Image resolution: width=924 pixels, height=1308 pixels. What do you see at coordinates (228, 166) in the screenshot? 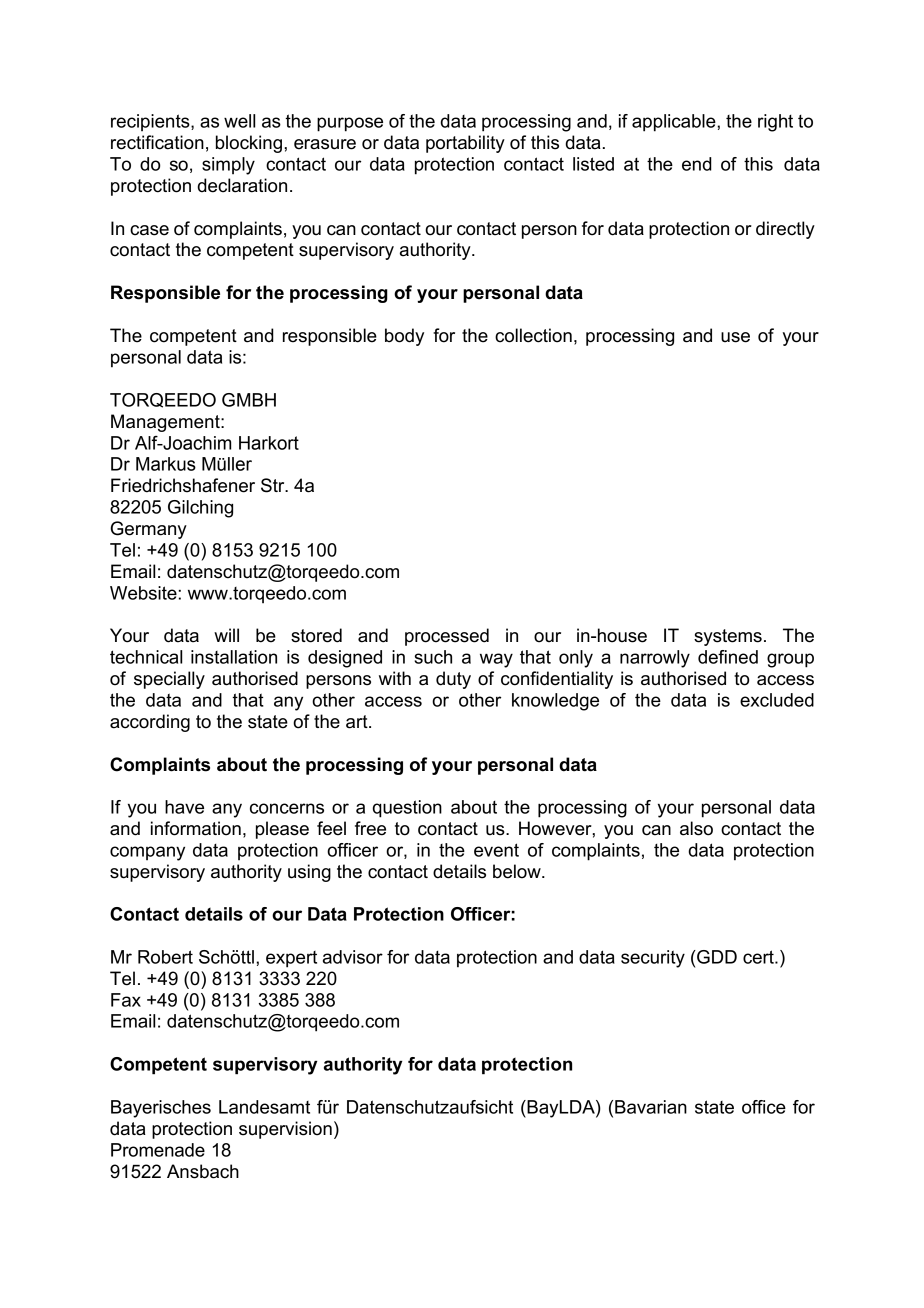
I see `simply` at bounding box center [228, 166].
